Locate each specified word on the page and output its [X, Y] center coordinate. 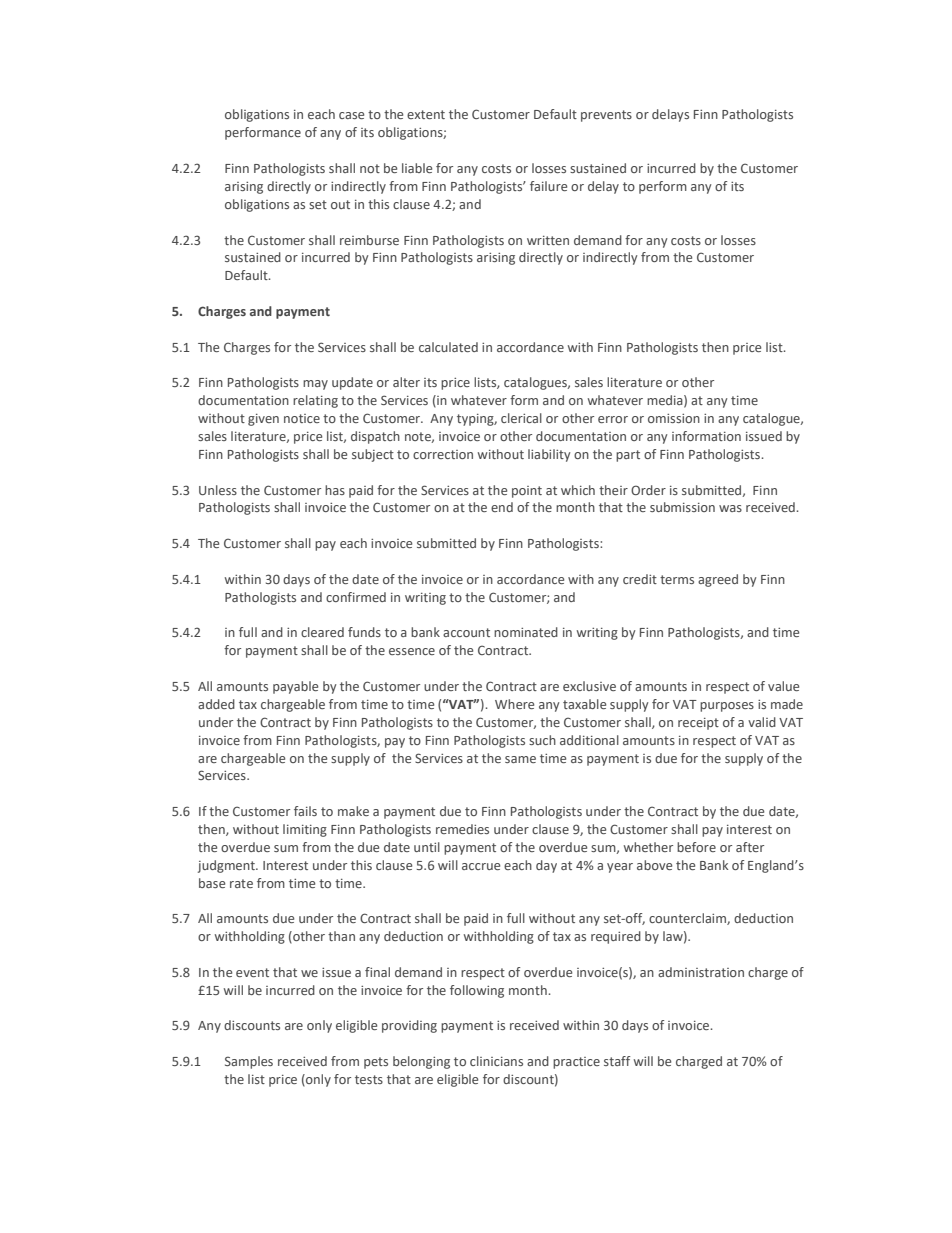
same [520, 759]
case [351, 115]
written [548, 240]
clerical [521, 418]
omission [674, 418]
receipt [698, 724]
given [263, 420]
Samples [249, 1062]
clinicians [496, 1061]
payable [295, 687]
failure [548, 186]
